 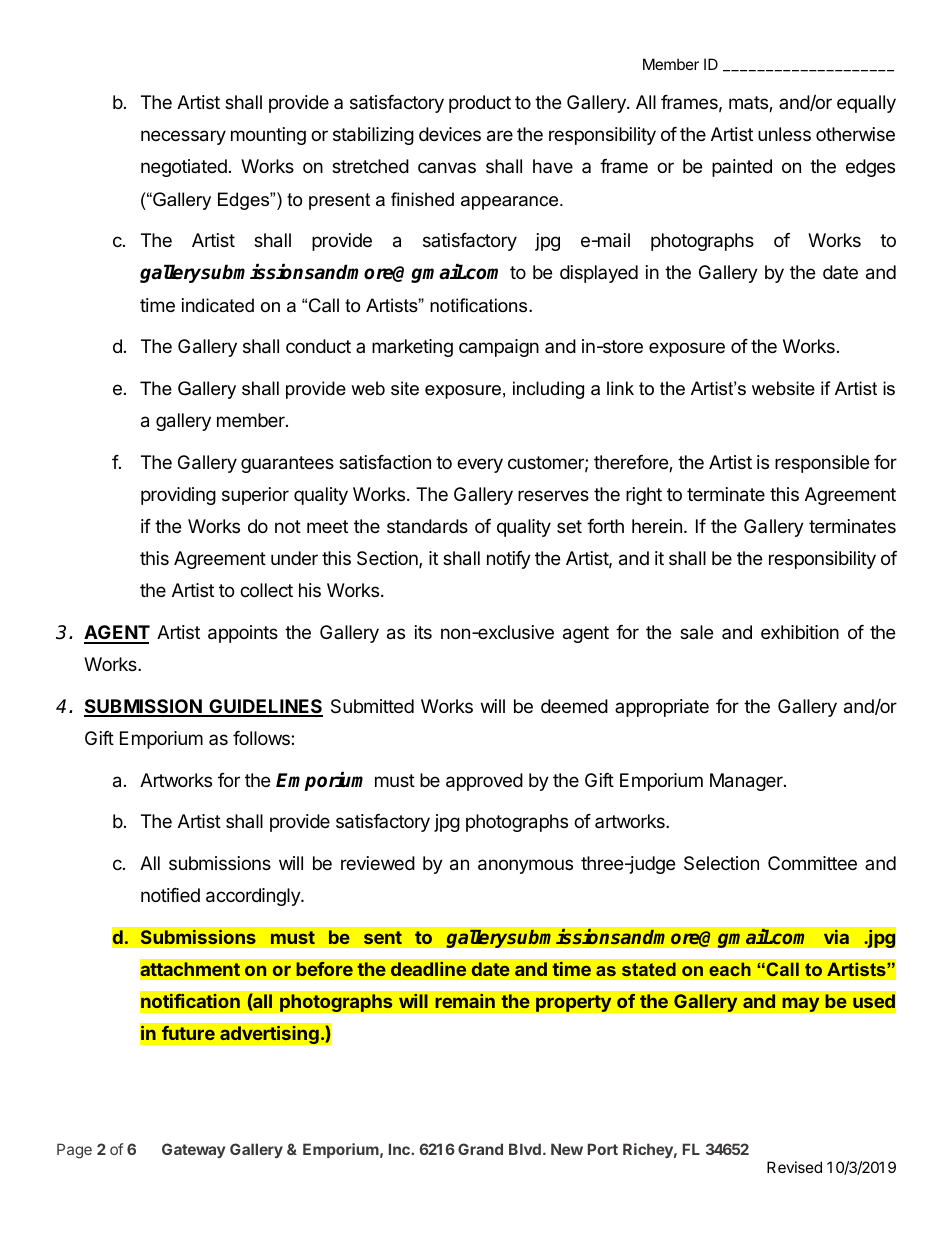 I want to click on link, so click(x=620, y=388).
